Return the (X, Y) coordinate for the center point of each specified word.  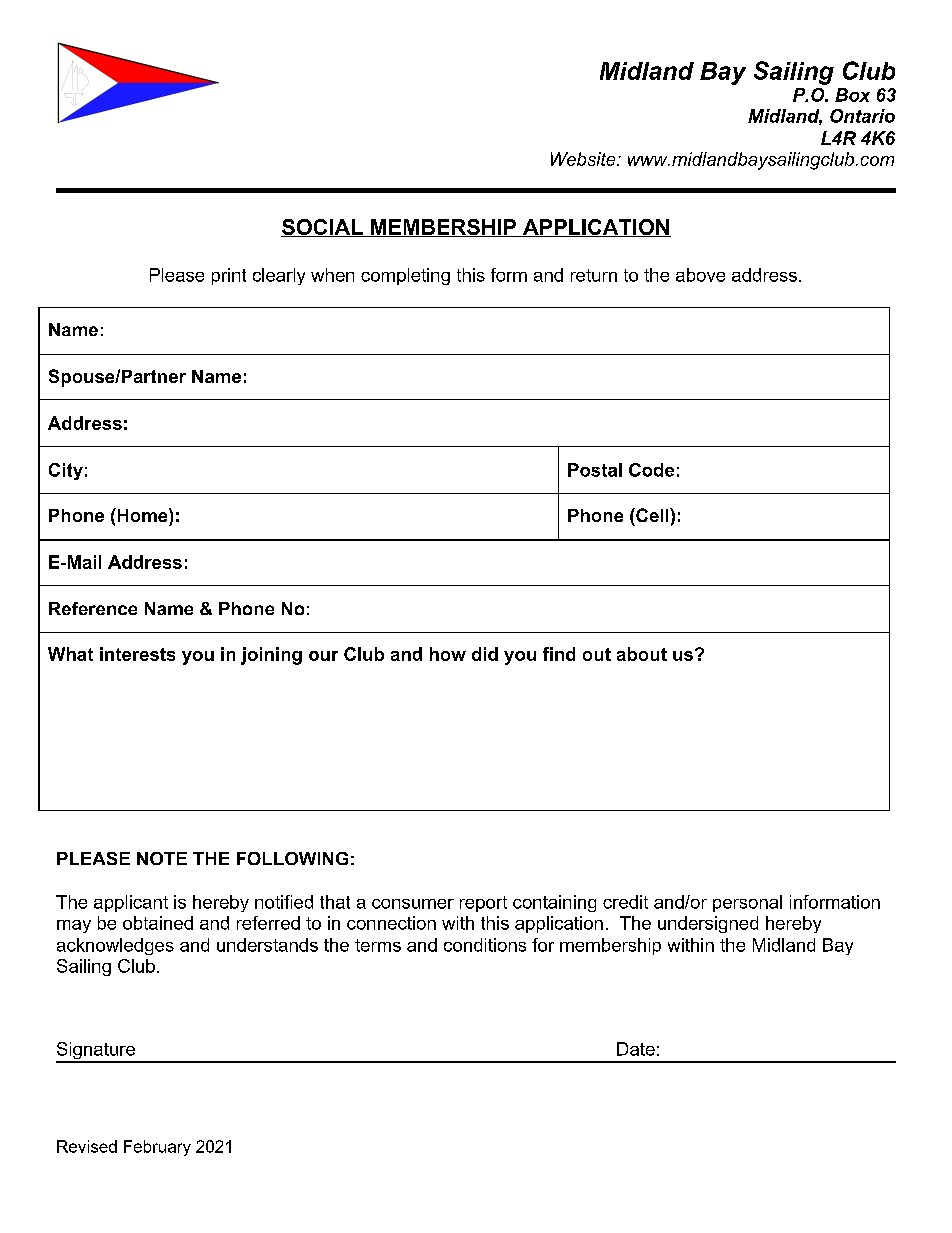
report (483, 904)
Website (584, 159)
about (642, 654)
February (157, 1148)
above (700, 275)
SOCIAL (323, 228)
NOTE (162, 858)
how (448, 654)
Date (636, 1049)
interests (137, 654)
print (229, 276)
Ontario (862, 116)
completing (405, 276)
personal (747, 903)
